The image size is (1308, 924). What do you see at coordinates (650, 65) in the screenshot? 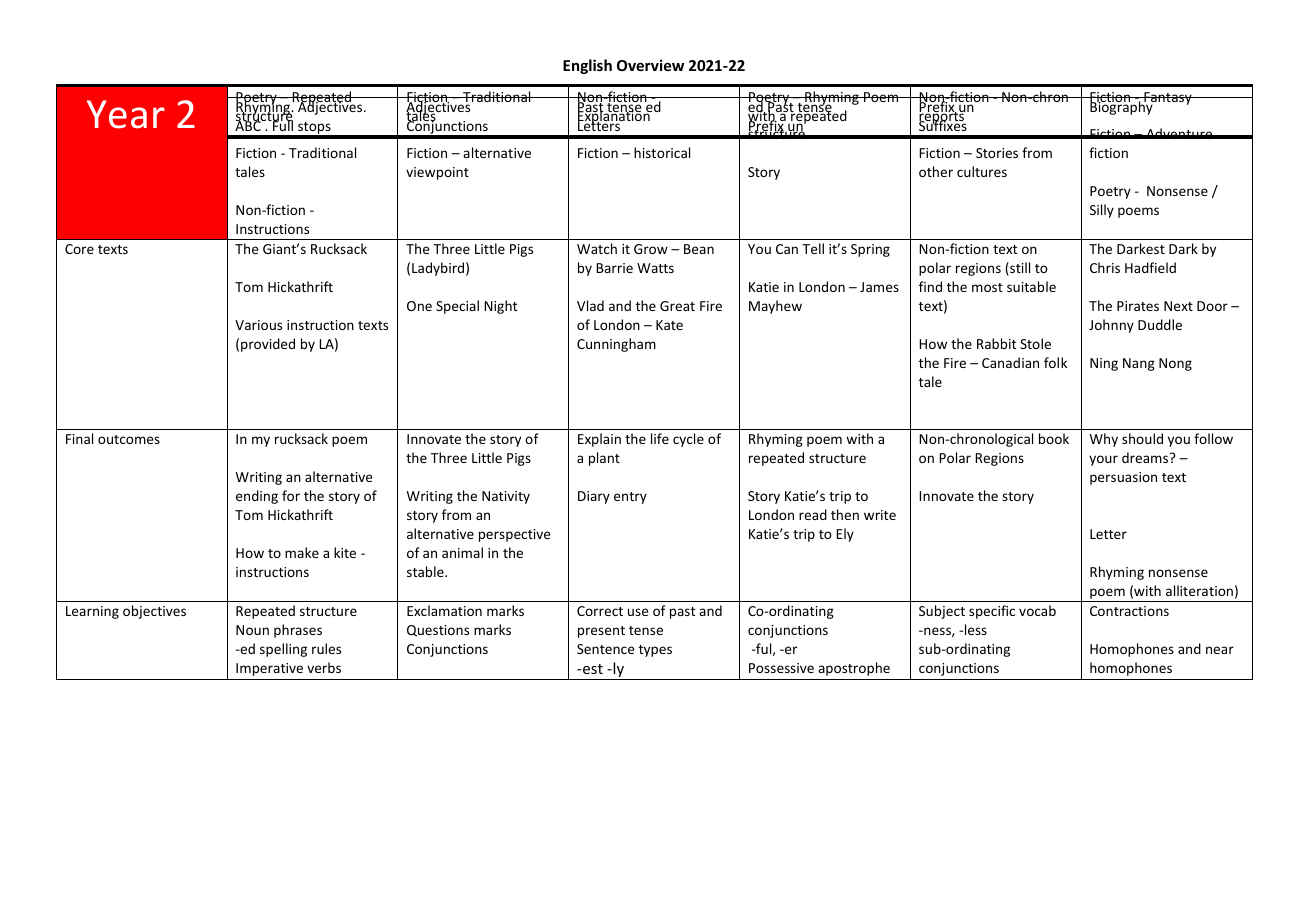
I see `Overview` at bounding box center [650, 65].
